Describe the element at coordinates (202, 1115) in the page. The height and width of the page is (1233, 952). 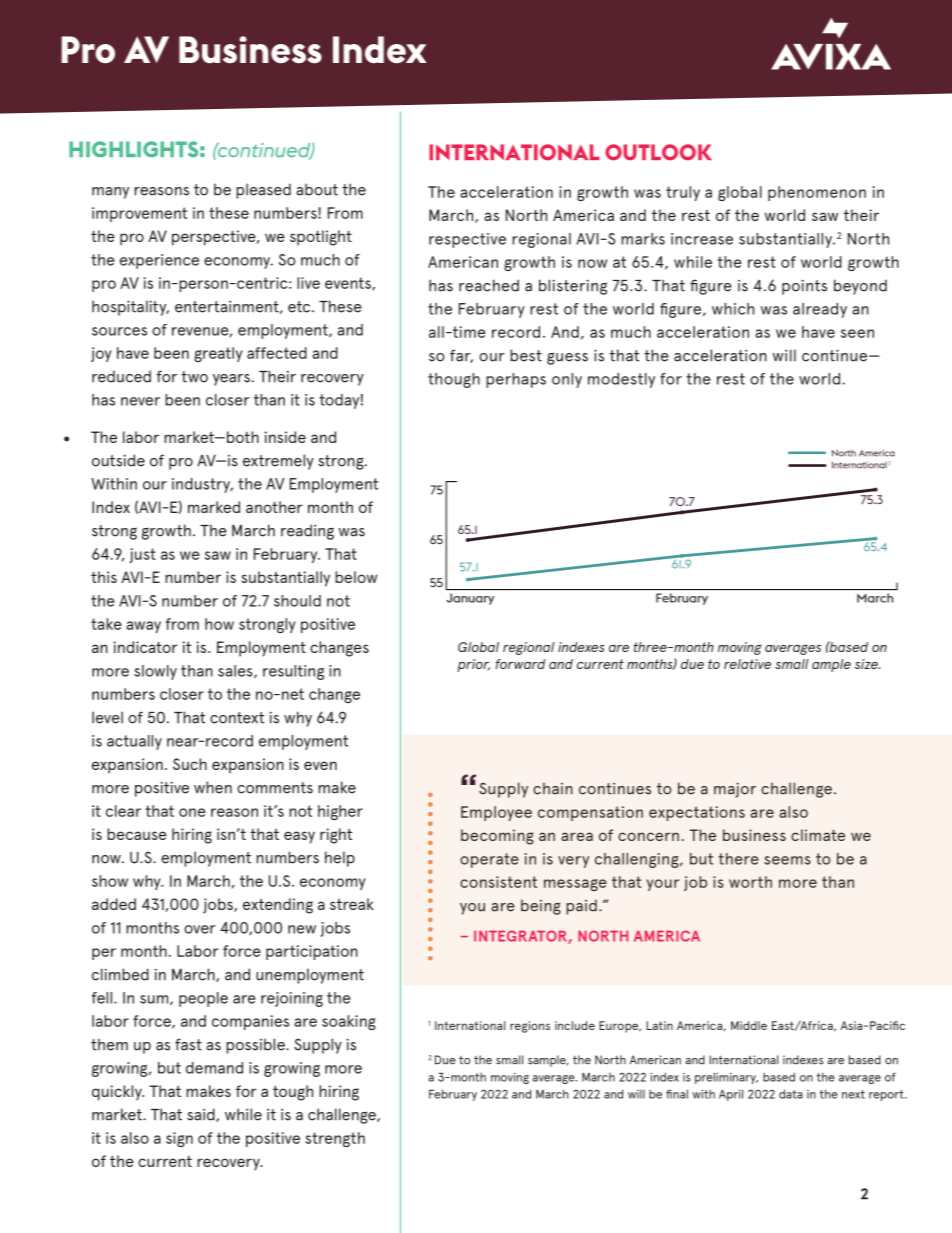
I see `said` at that location.
